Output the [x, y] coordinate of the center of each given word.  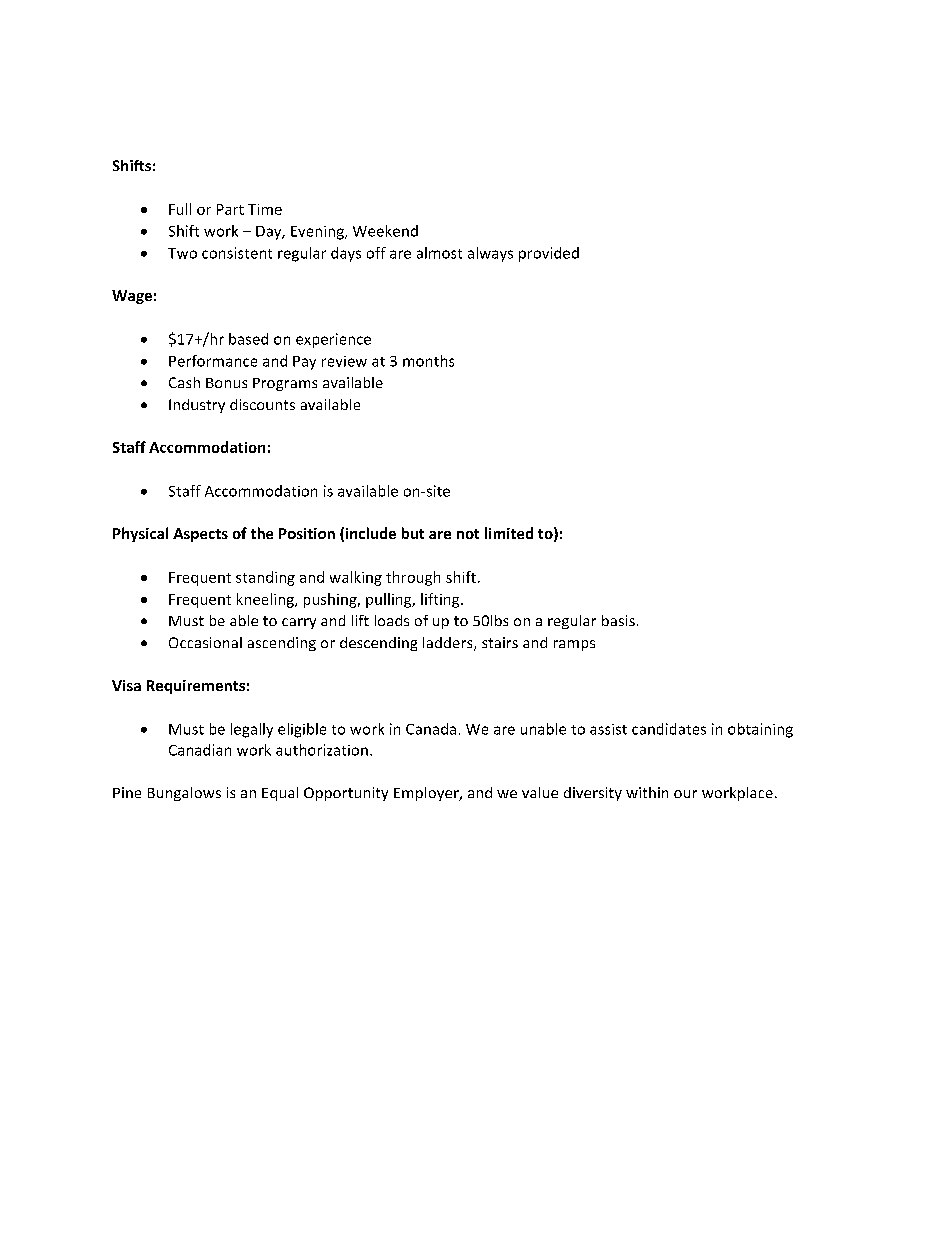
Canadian [200, 750]
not [468, 534]
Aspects [200, 535]
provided [549, 254]
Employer [427, 794]
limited [509, 533]
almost [439, 253]
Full [180, 209]
